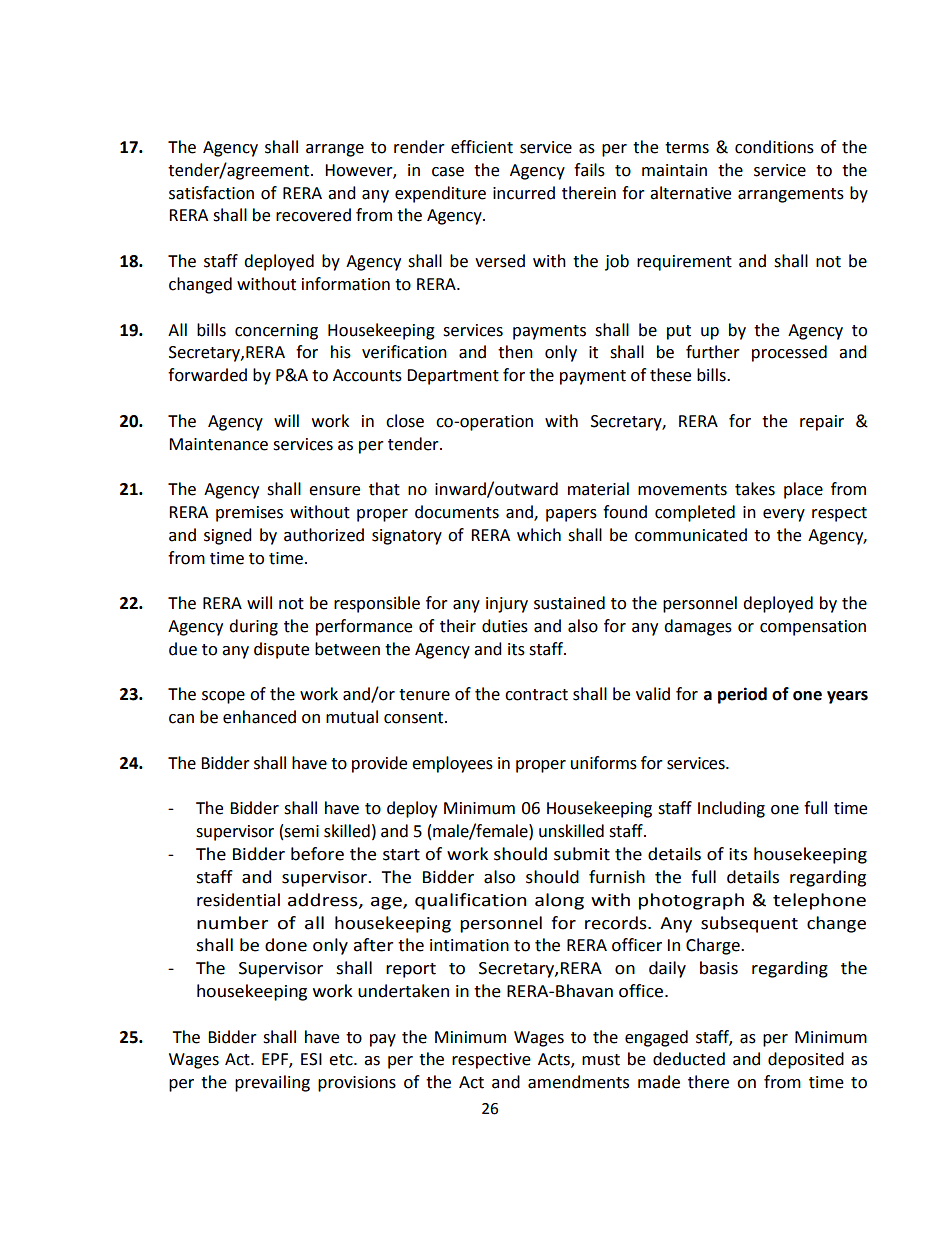  What do you see at coordinates (207, 375) in the screenshot?
I see `forwarded` at bounding box center [207, 375].
